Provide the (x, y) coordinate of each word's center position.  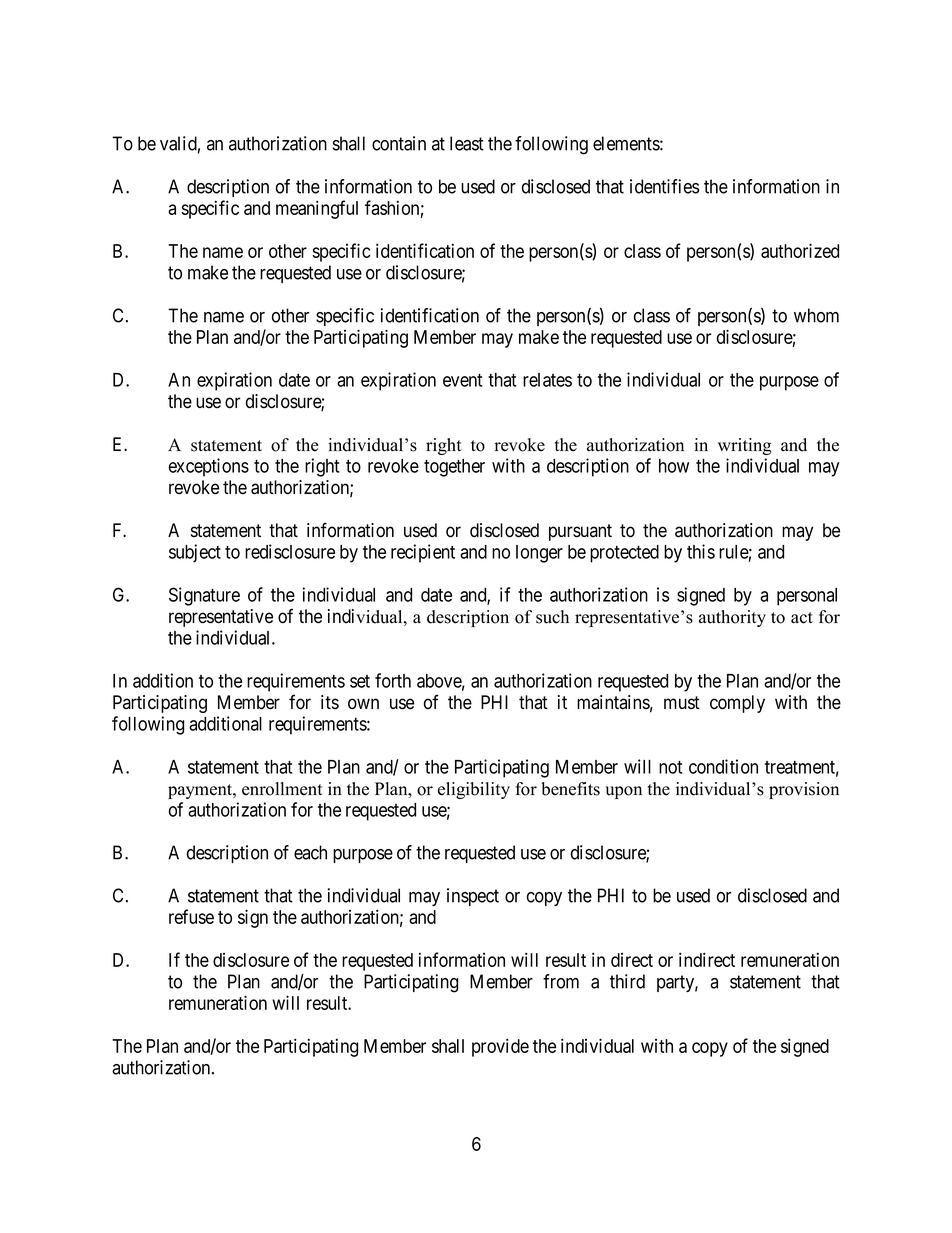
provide (500, 1047)
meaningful (317, 209)
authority (732, 618)
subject (195, 553)
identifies (664, 186)
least (467, 143)
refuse (191, 916)
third (627, 981)
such (552, 617)
